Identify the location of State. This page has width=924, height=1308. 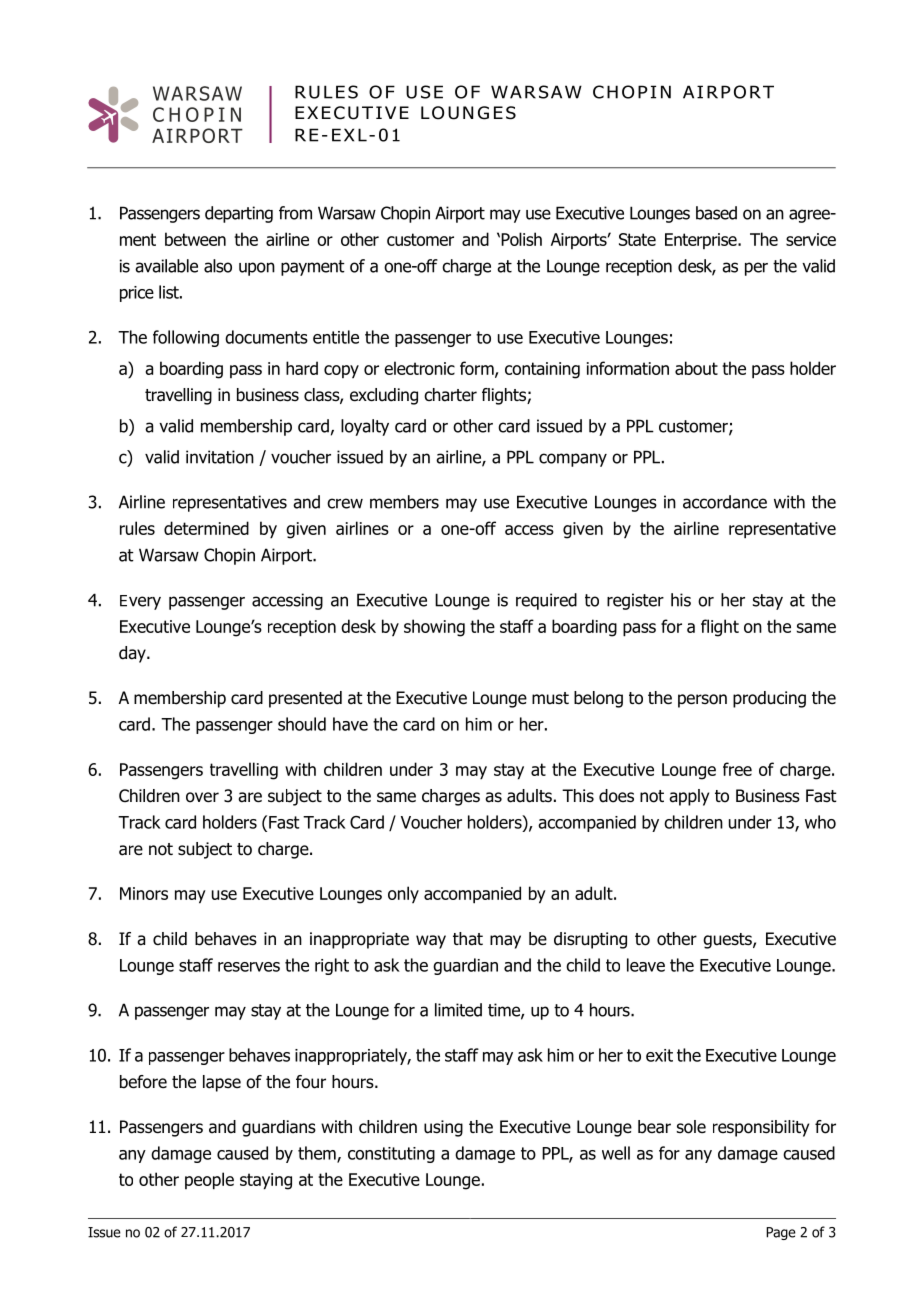
(637, 239).
